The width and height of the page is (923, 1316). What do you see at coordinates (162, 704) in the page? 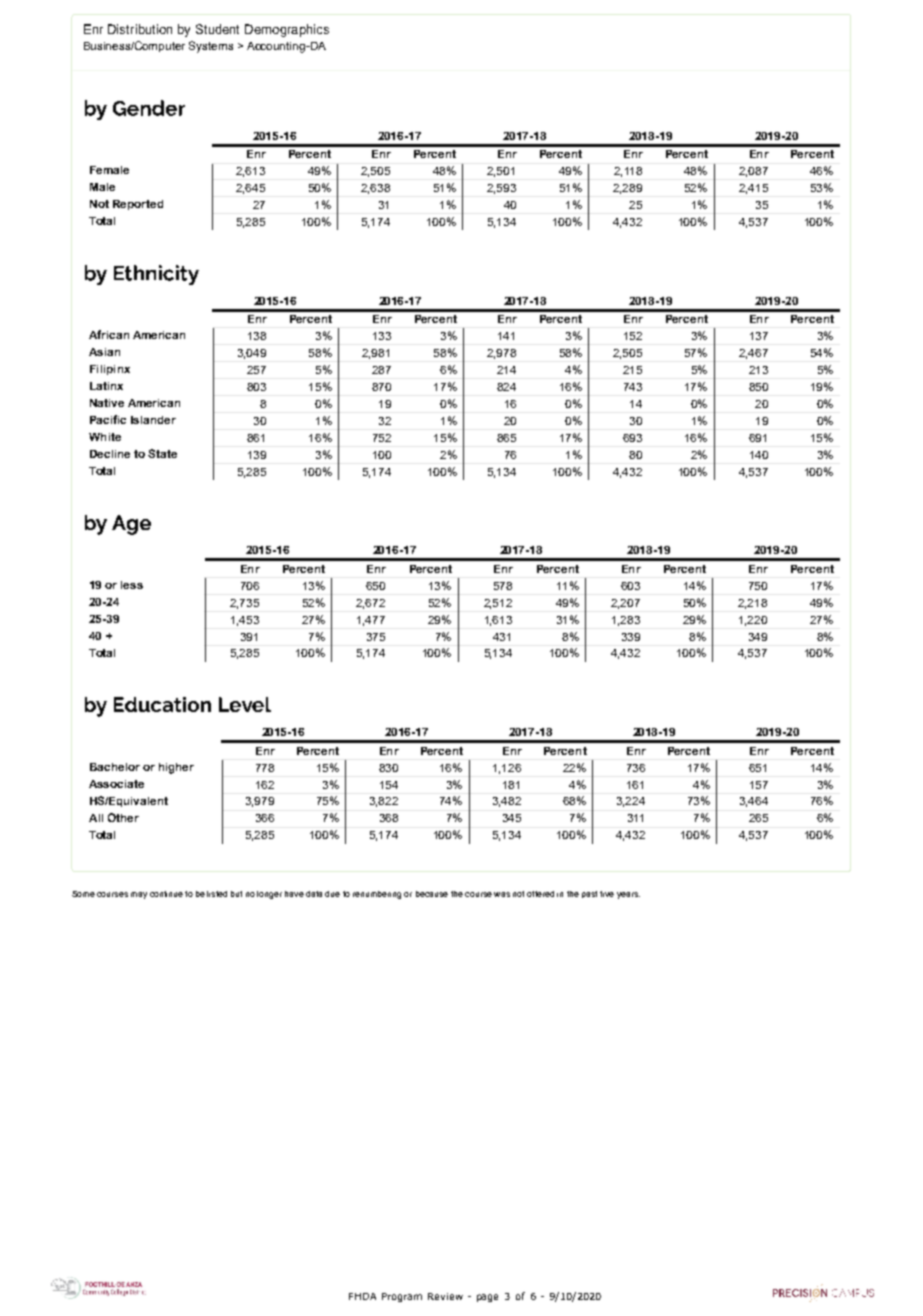
I see `Education` at bounding box center [162, 704].
